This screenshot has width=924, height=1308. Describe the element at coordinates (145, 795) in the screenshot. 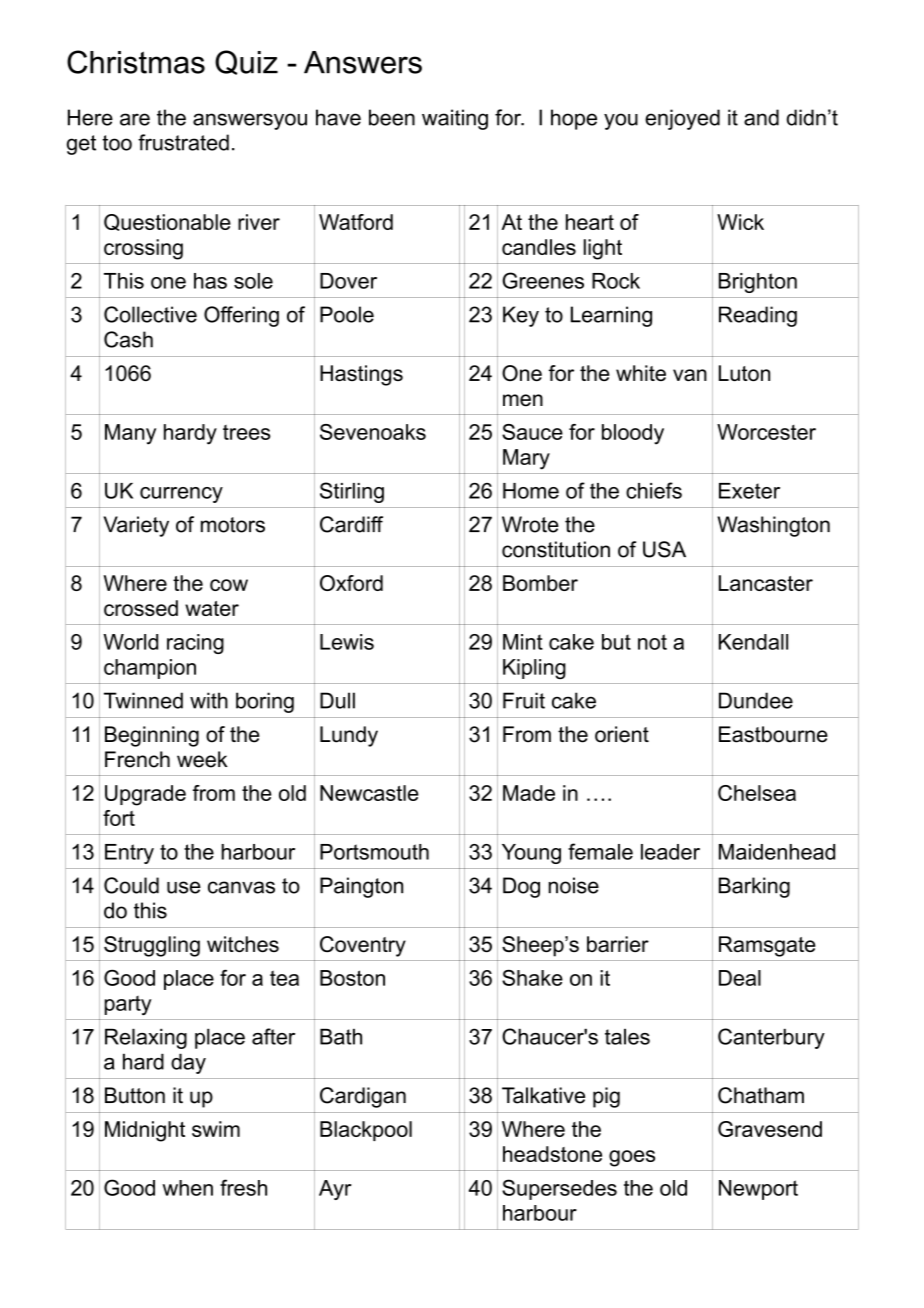

I see `Upgrade` at that location.
